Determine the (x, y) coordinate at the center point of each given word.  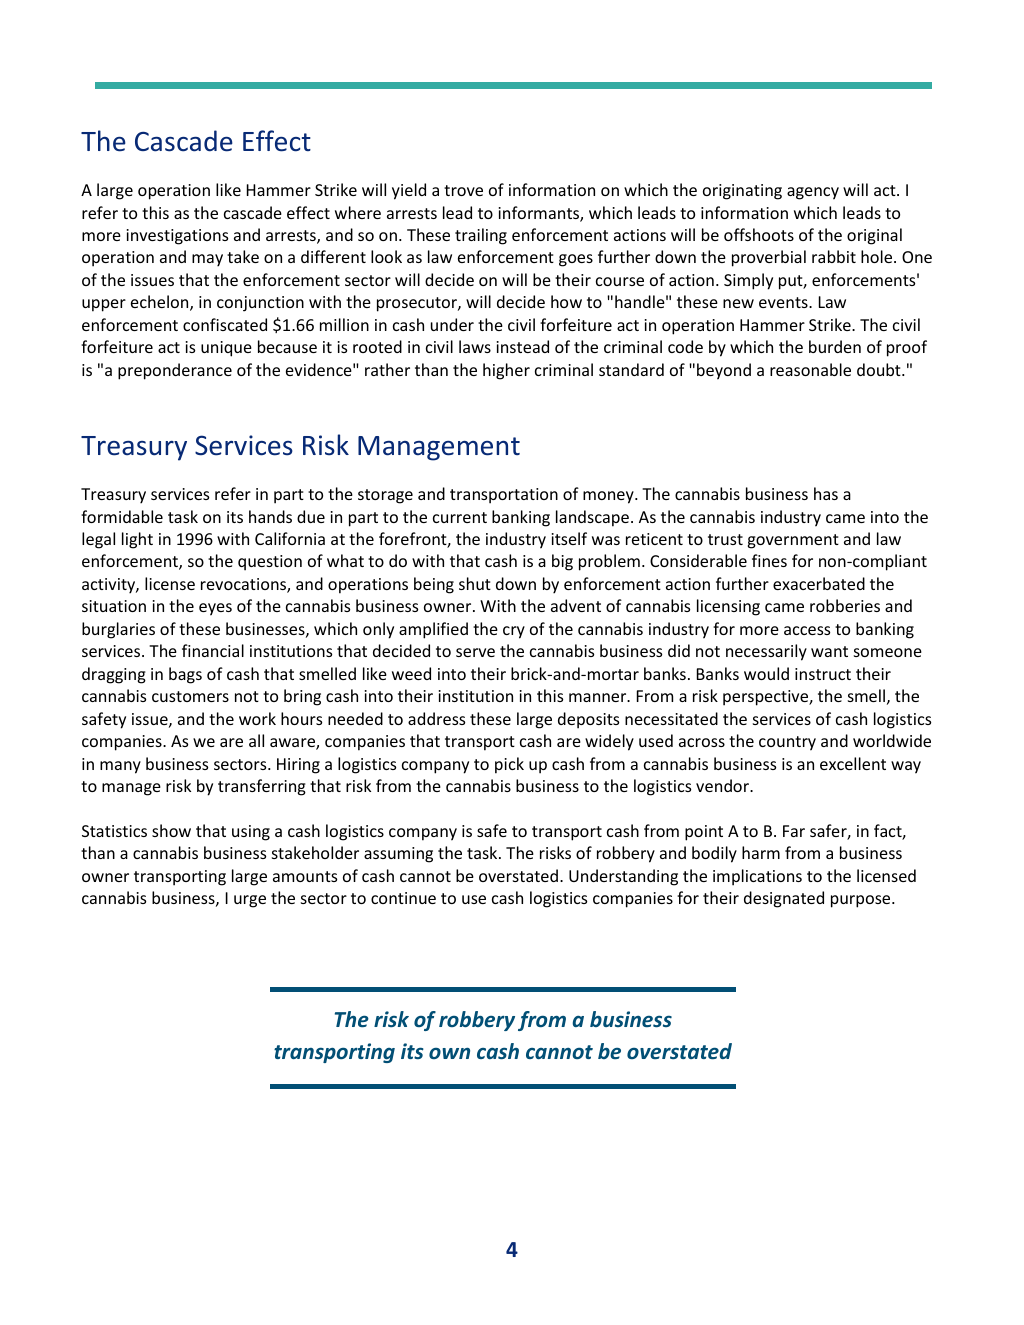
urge (250, 901)
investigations (177, 237)
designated (784, 899)
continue (403, 898)
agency (813, 193)
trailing (481, 236)
